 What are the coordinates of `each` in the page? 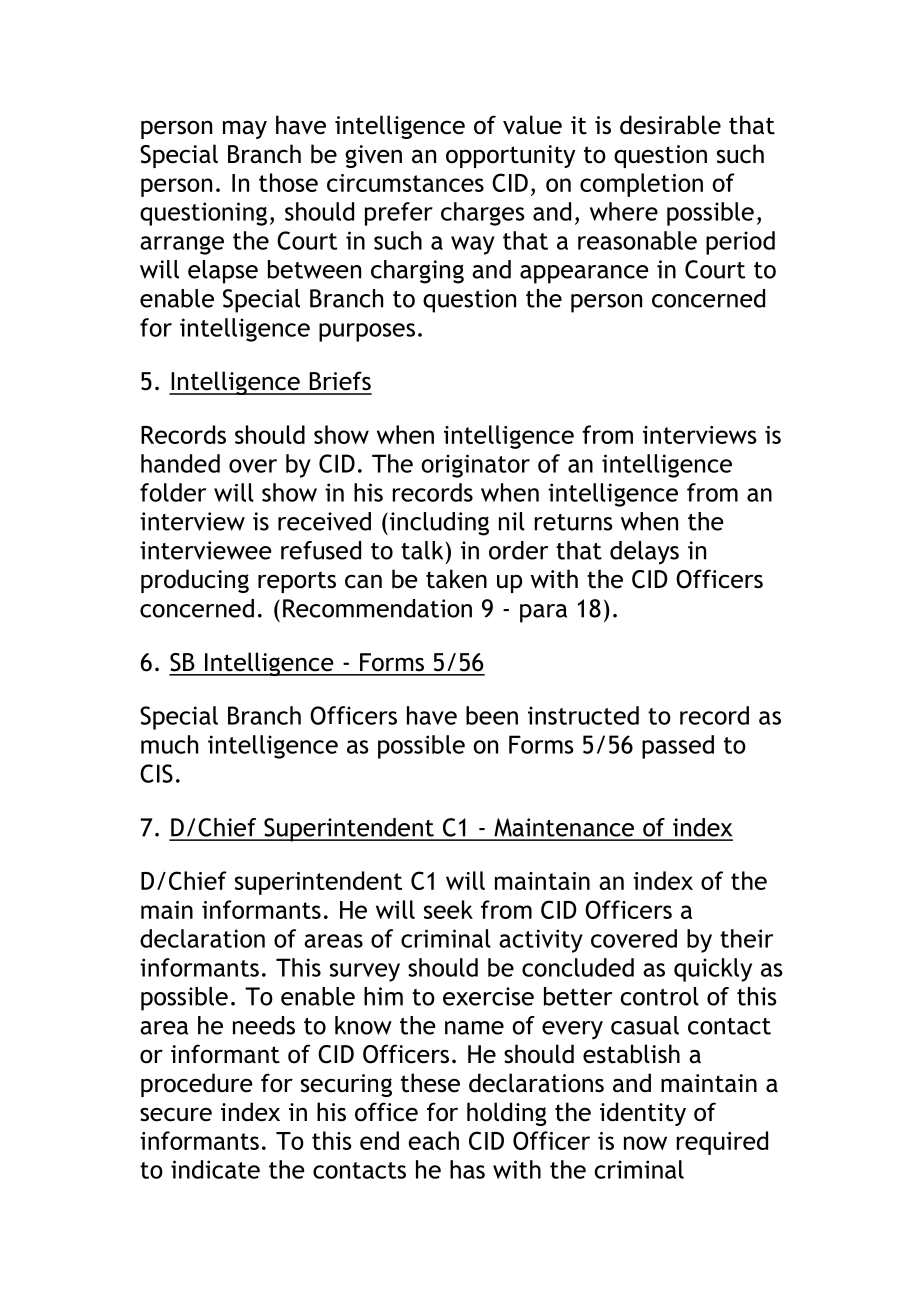 It's located at (433, 1140).
